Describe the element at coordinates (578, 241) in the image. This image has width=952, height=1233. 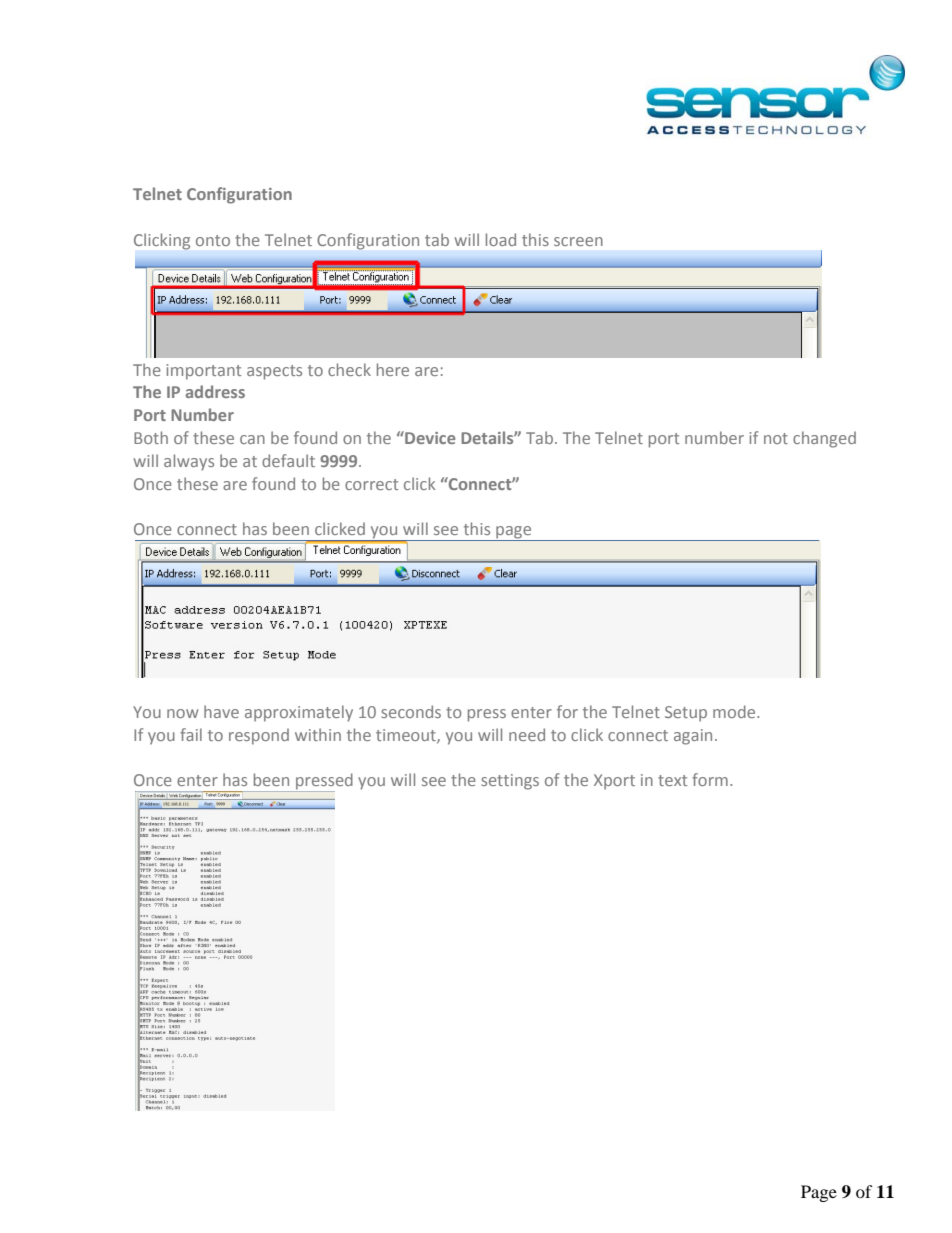
I see `screen` at that location.
